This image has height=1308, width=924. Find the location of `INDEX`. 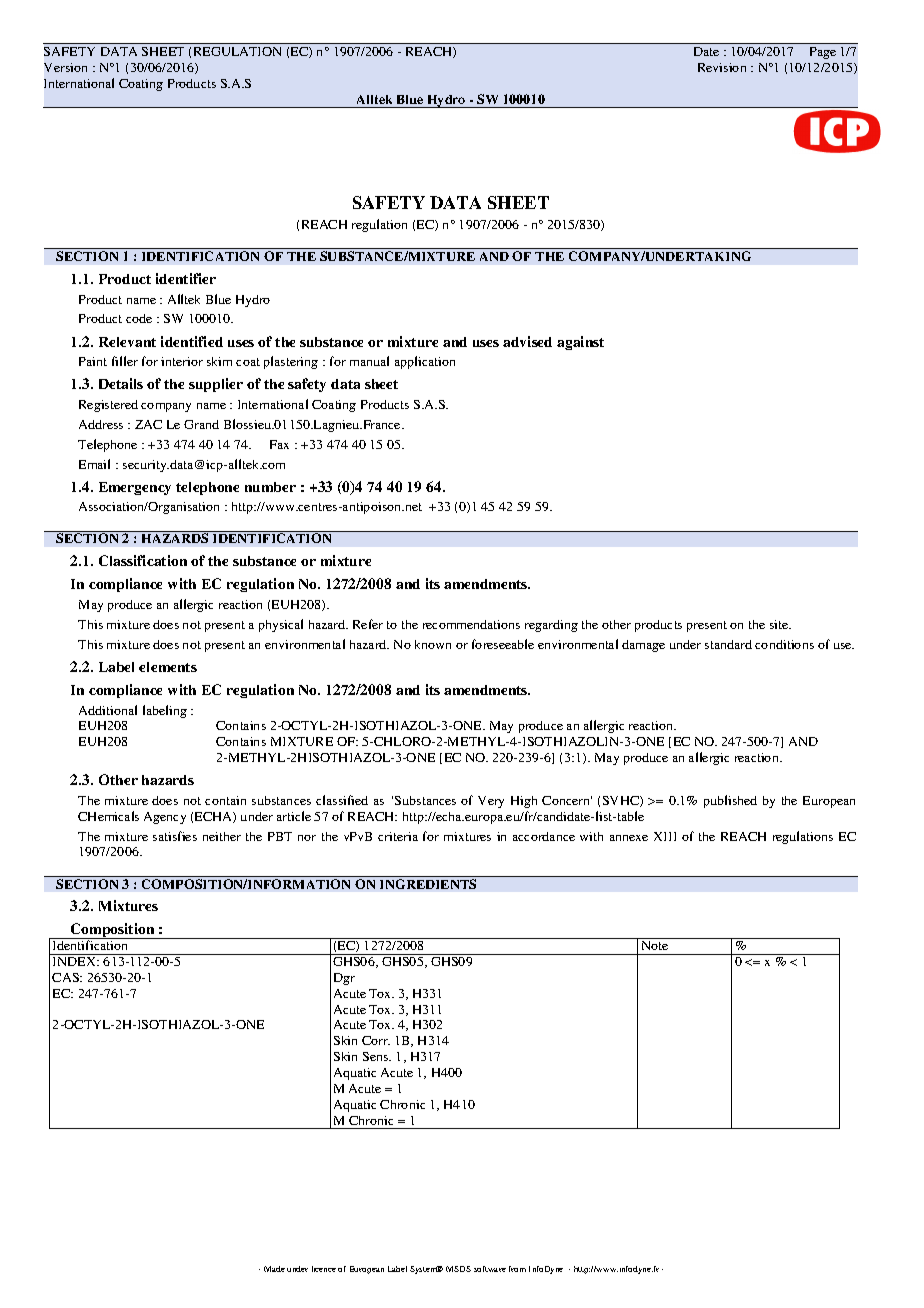

INDEX is located at coordinates (76, 961).
